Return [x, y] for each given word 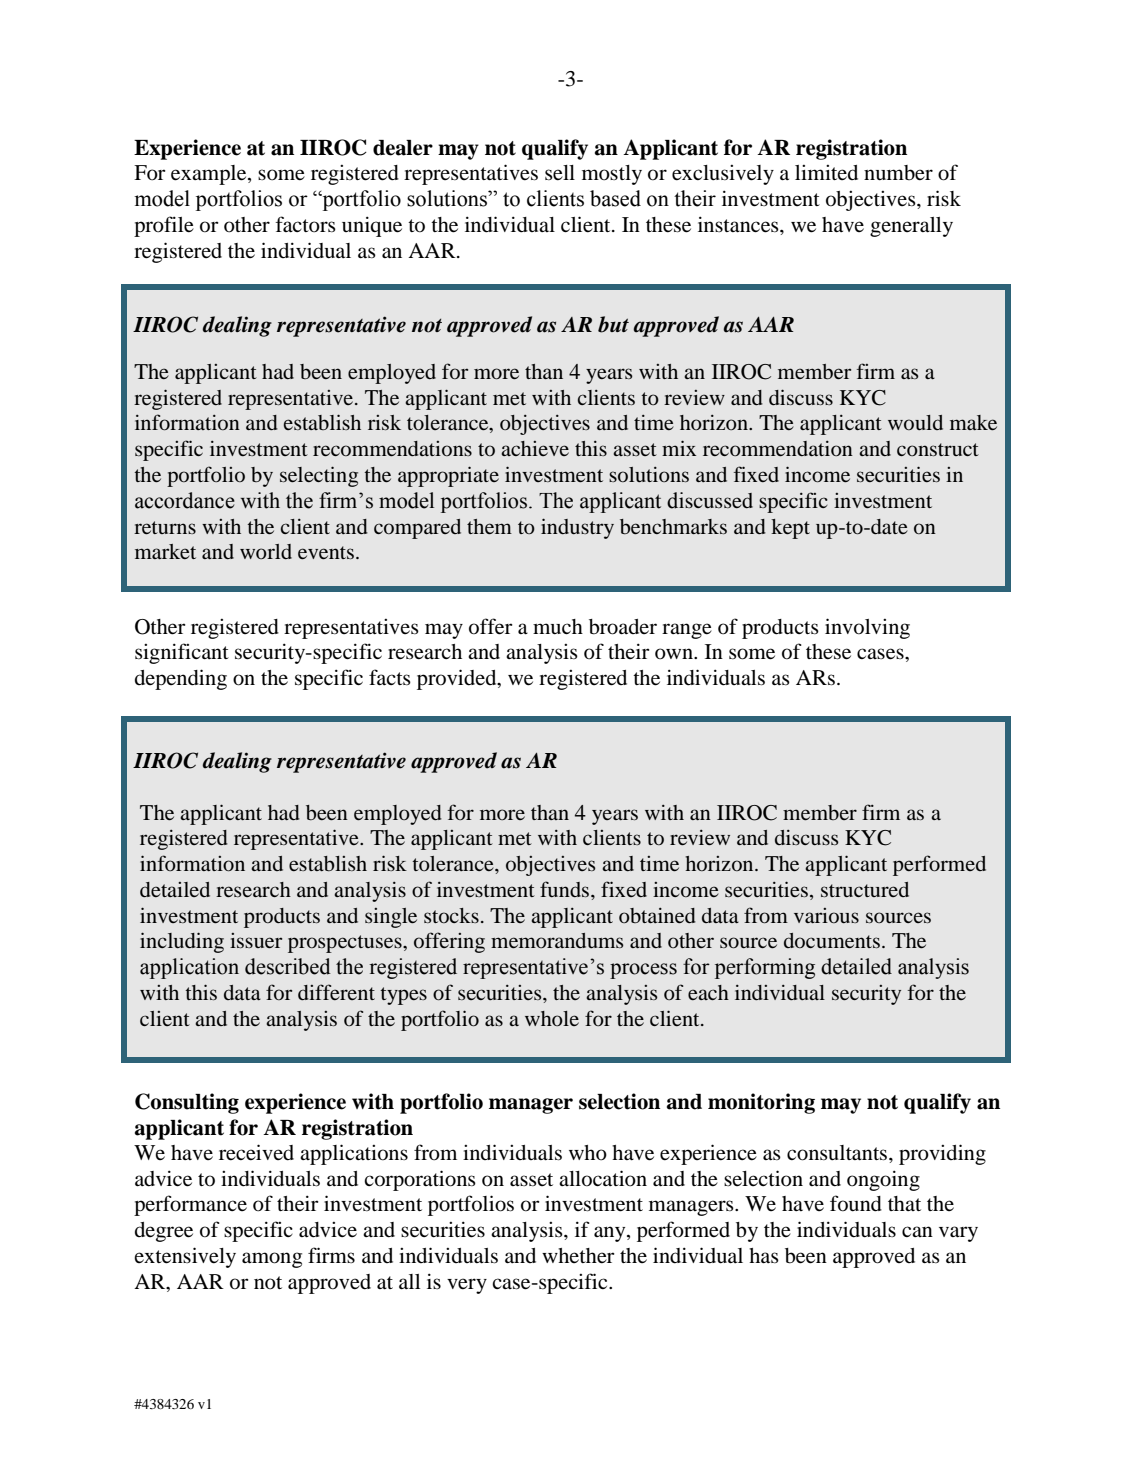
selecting [319, 476]
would [915, 422]
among [272, 1260]
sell [560, 173]
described [288, 966]
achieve [535, 448]
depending [181, 679]
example [210, 175]
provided [458, 679]
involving [867, 628]
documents [832, 940]
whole [552, 1018]
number [898, 173]
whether [578, 1256]
